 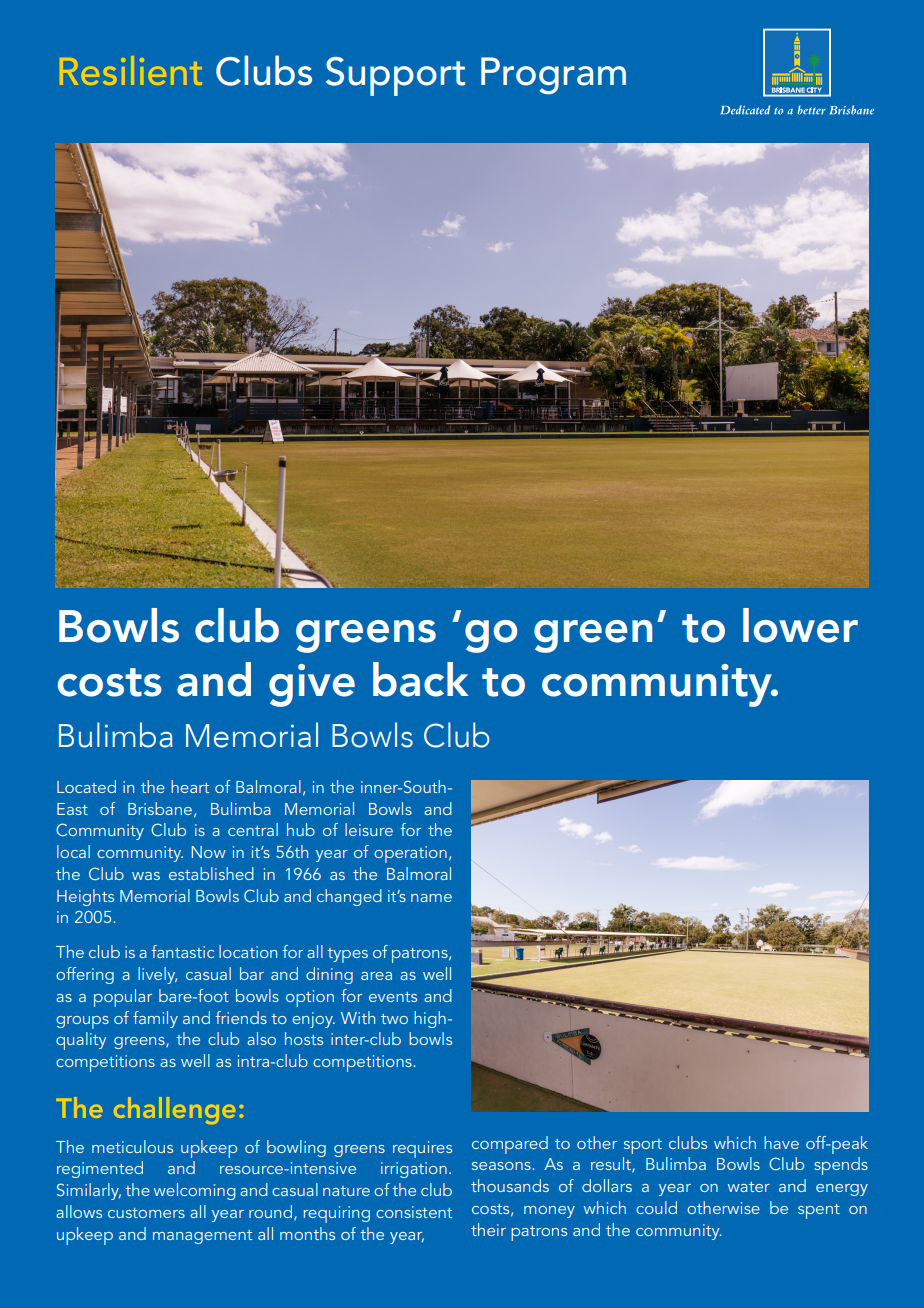 I want to click on customers, so click(x=146, y=1213).
